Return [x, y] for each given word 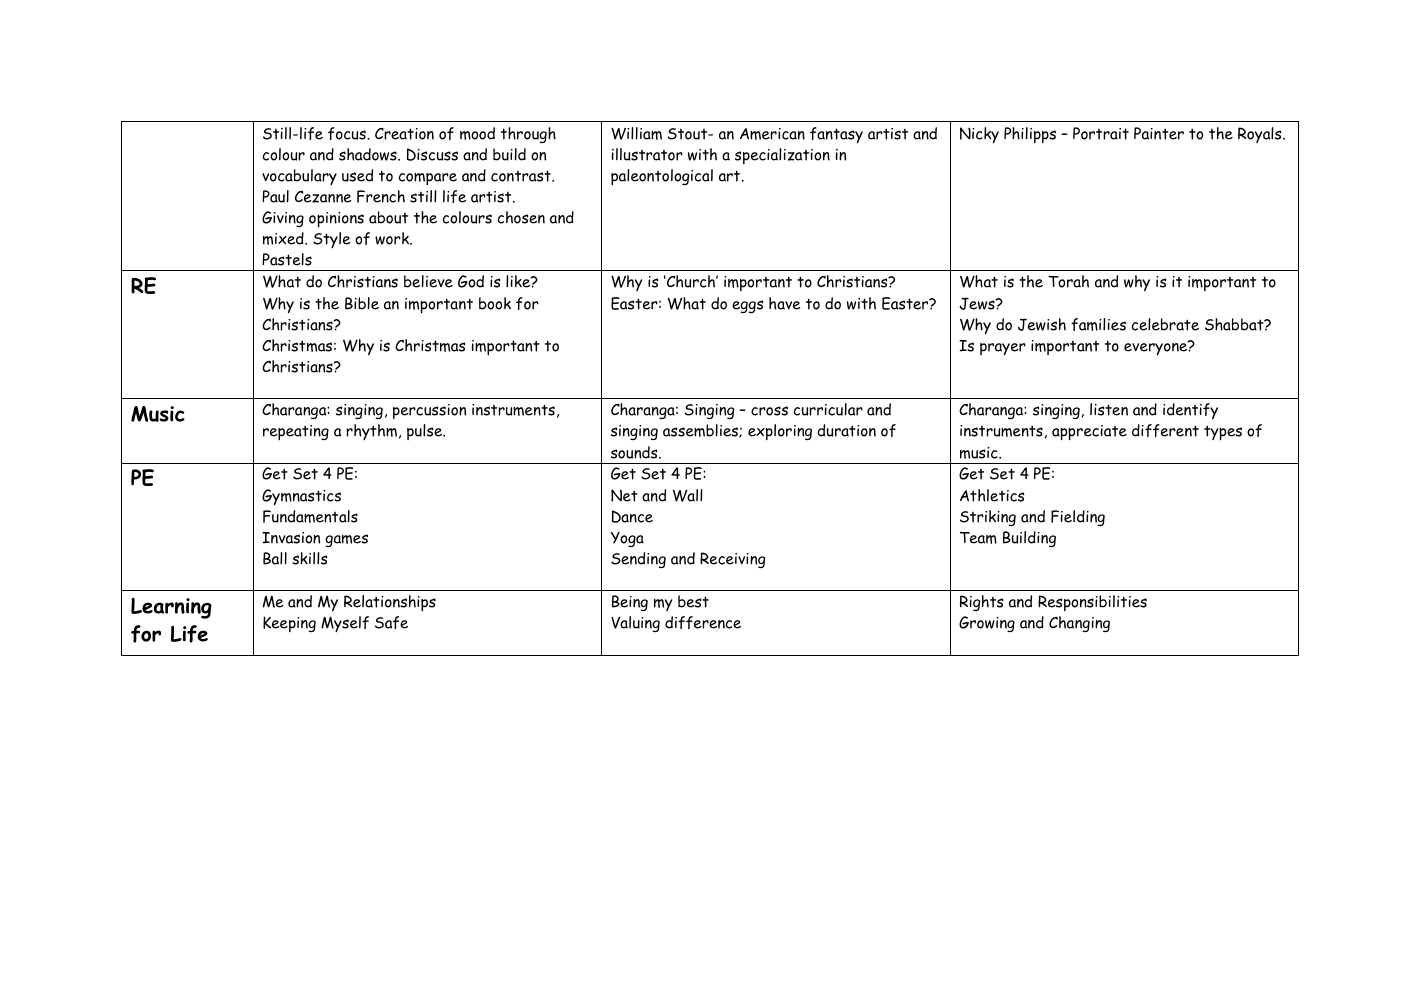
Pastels [287, 259]
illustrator [647, 154]
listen [1109, 409]
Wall [688, 495]
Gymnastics [301, 497]
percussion [429, 411]
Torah [1068, 281]
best [693, 601]
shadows [369, 154]
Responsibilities [1092, 603]
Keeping [289, 624]
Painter [1159, 133]
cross [769, 411]
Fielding [1078, 518]
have [785, 303]
